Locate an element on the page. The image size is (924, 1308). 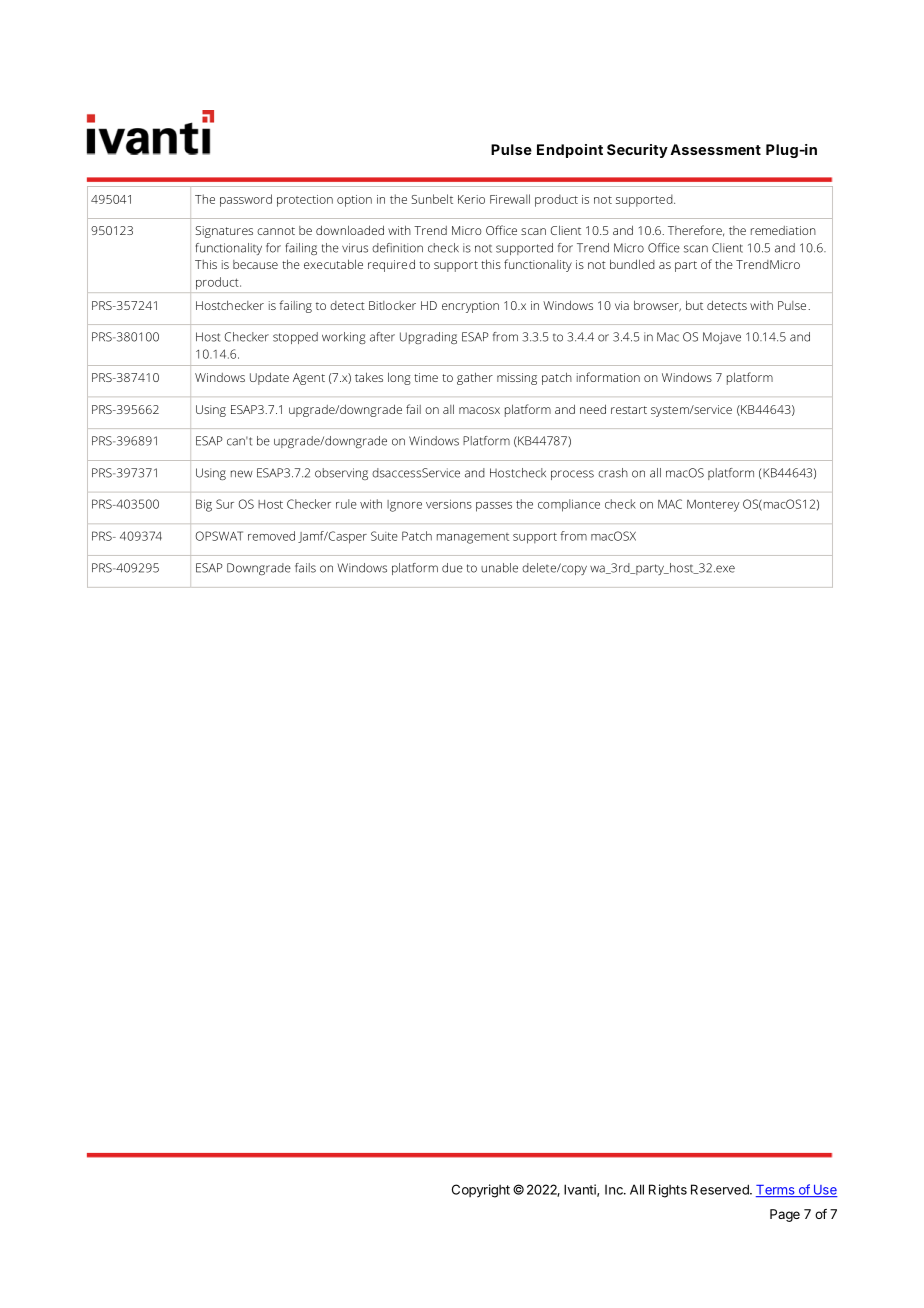
Assessment is located at coordinates (715, 149).
